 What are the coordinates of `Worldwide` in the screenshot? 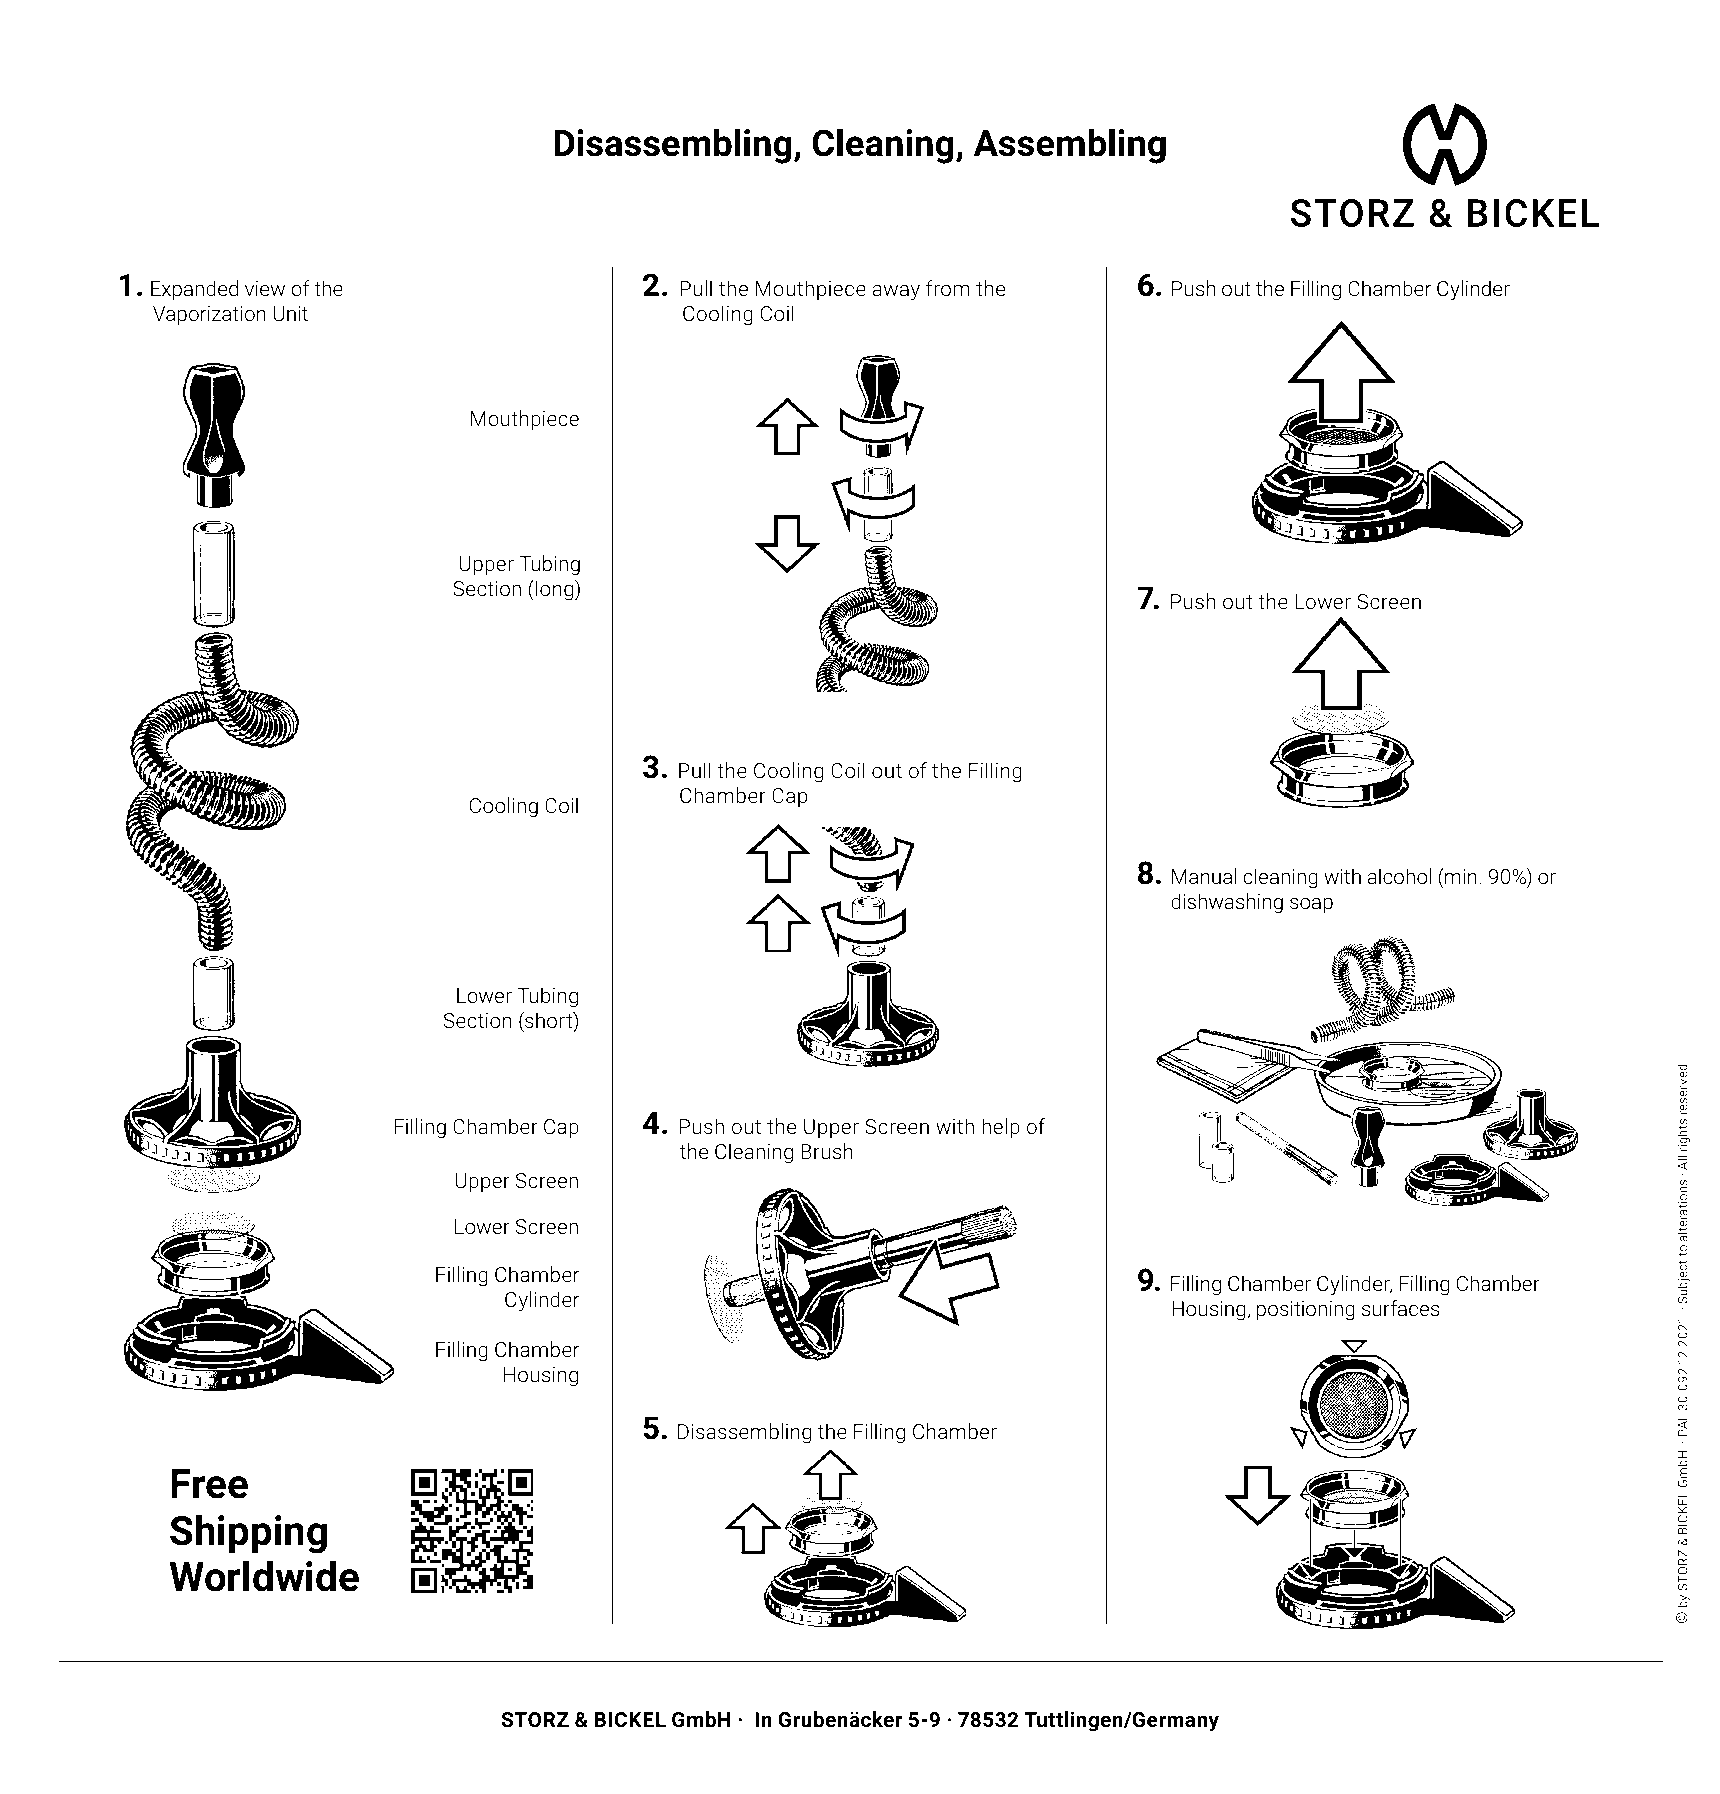 It's located at (264, 1576).
